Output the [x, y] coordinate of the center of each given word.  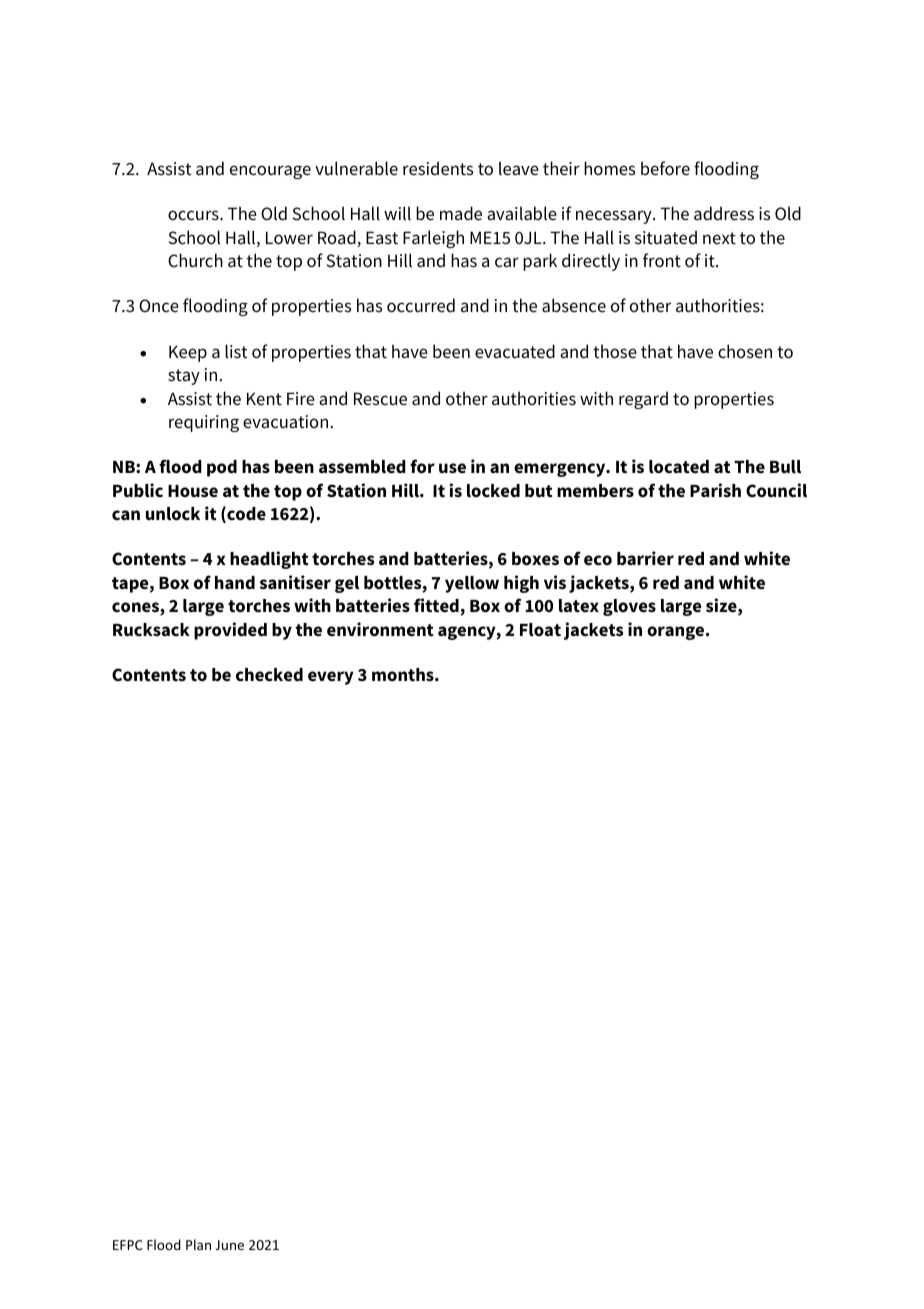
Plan [198, 1244]
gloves [629, 607]
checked [269, 675]
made [461, 213]
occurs [194, 215]
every [331, 678]
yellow [472, 584]
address [724, 213]
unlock [173, 514]
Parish [715, 490]
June [230, 1245]
